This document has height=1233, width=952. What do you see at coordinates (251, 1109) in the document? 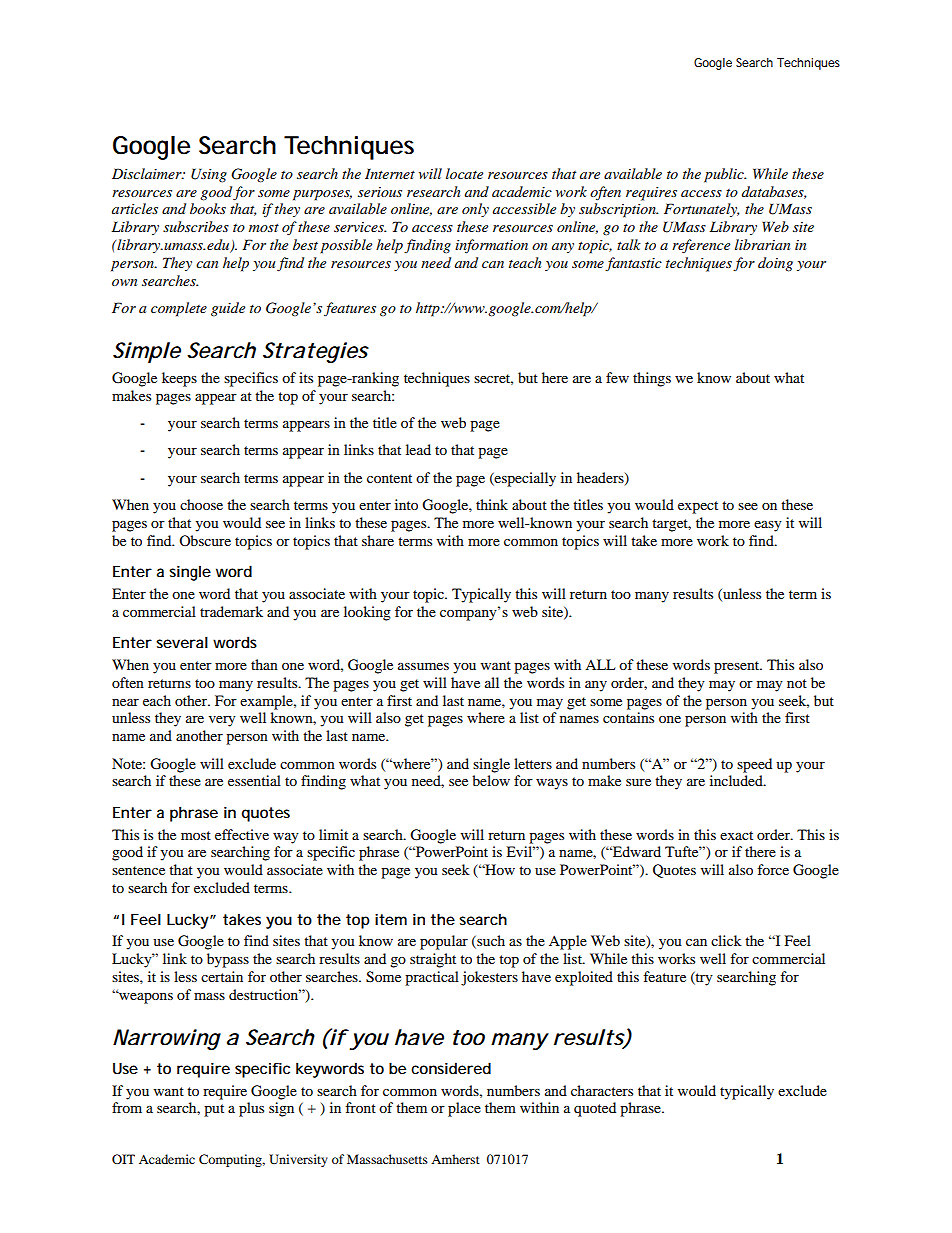
I see `plus` at bounding box center [251, 1109].
